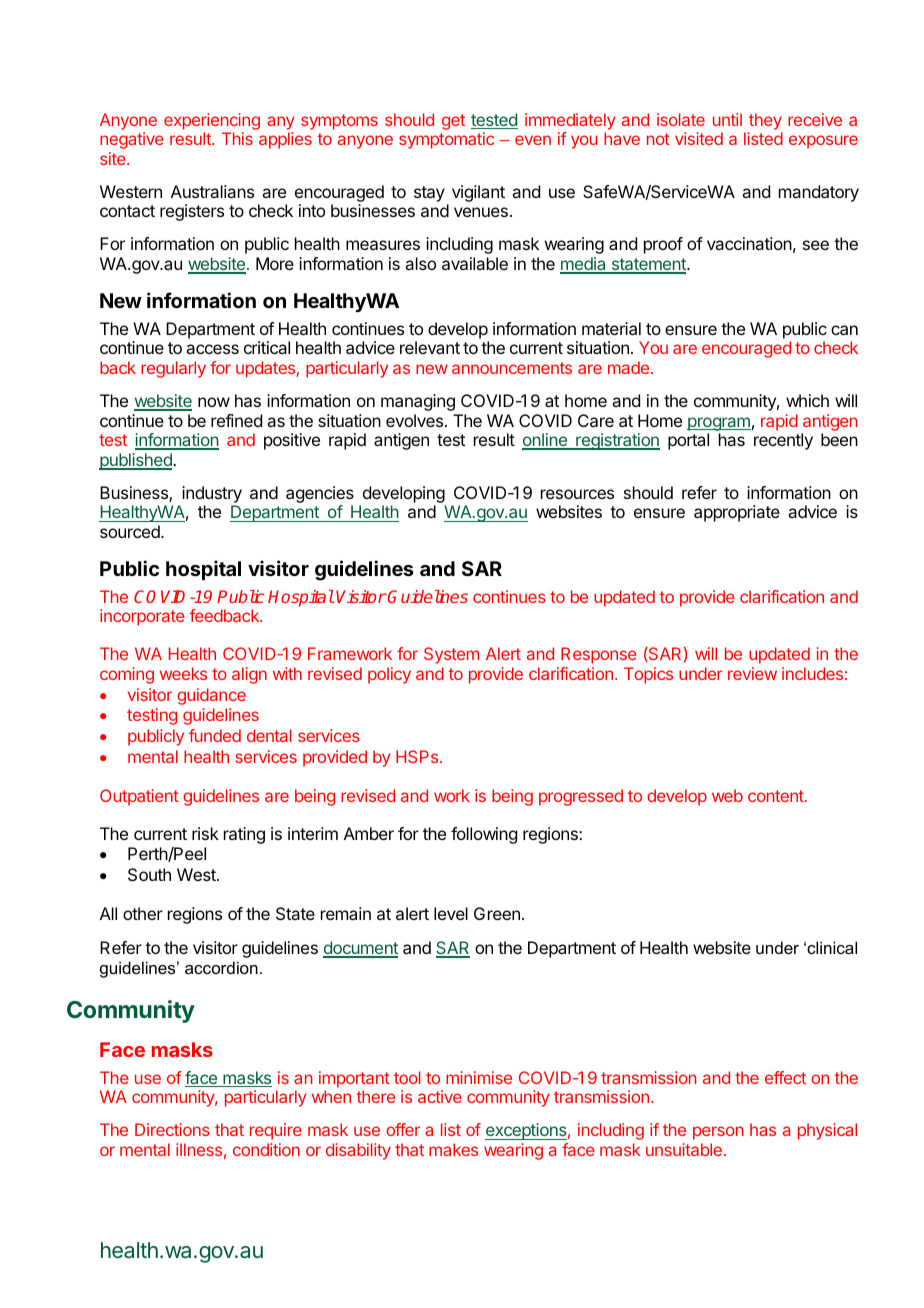  I want to click on symptomatic, so click(446, 140).
